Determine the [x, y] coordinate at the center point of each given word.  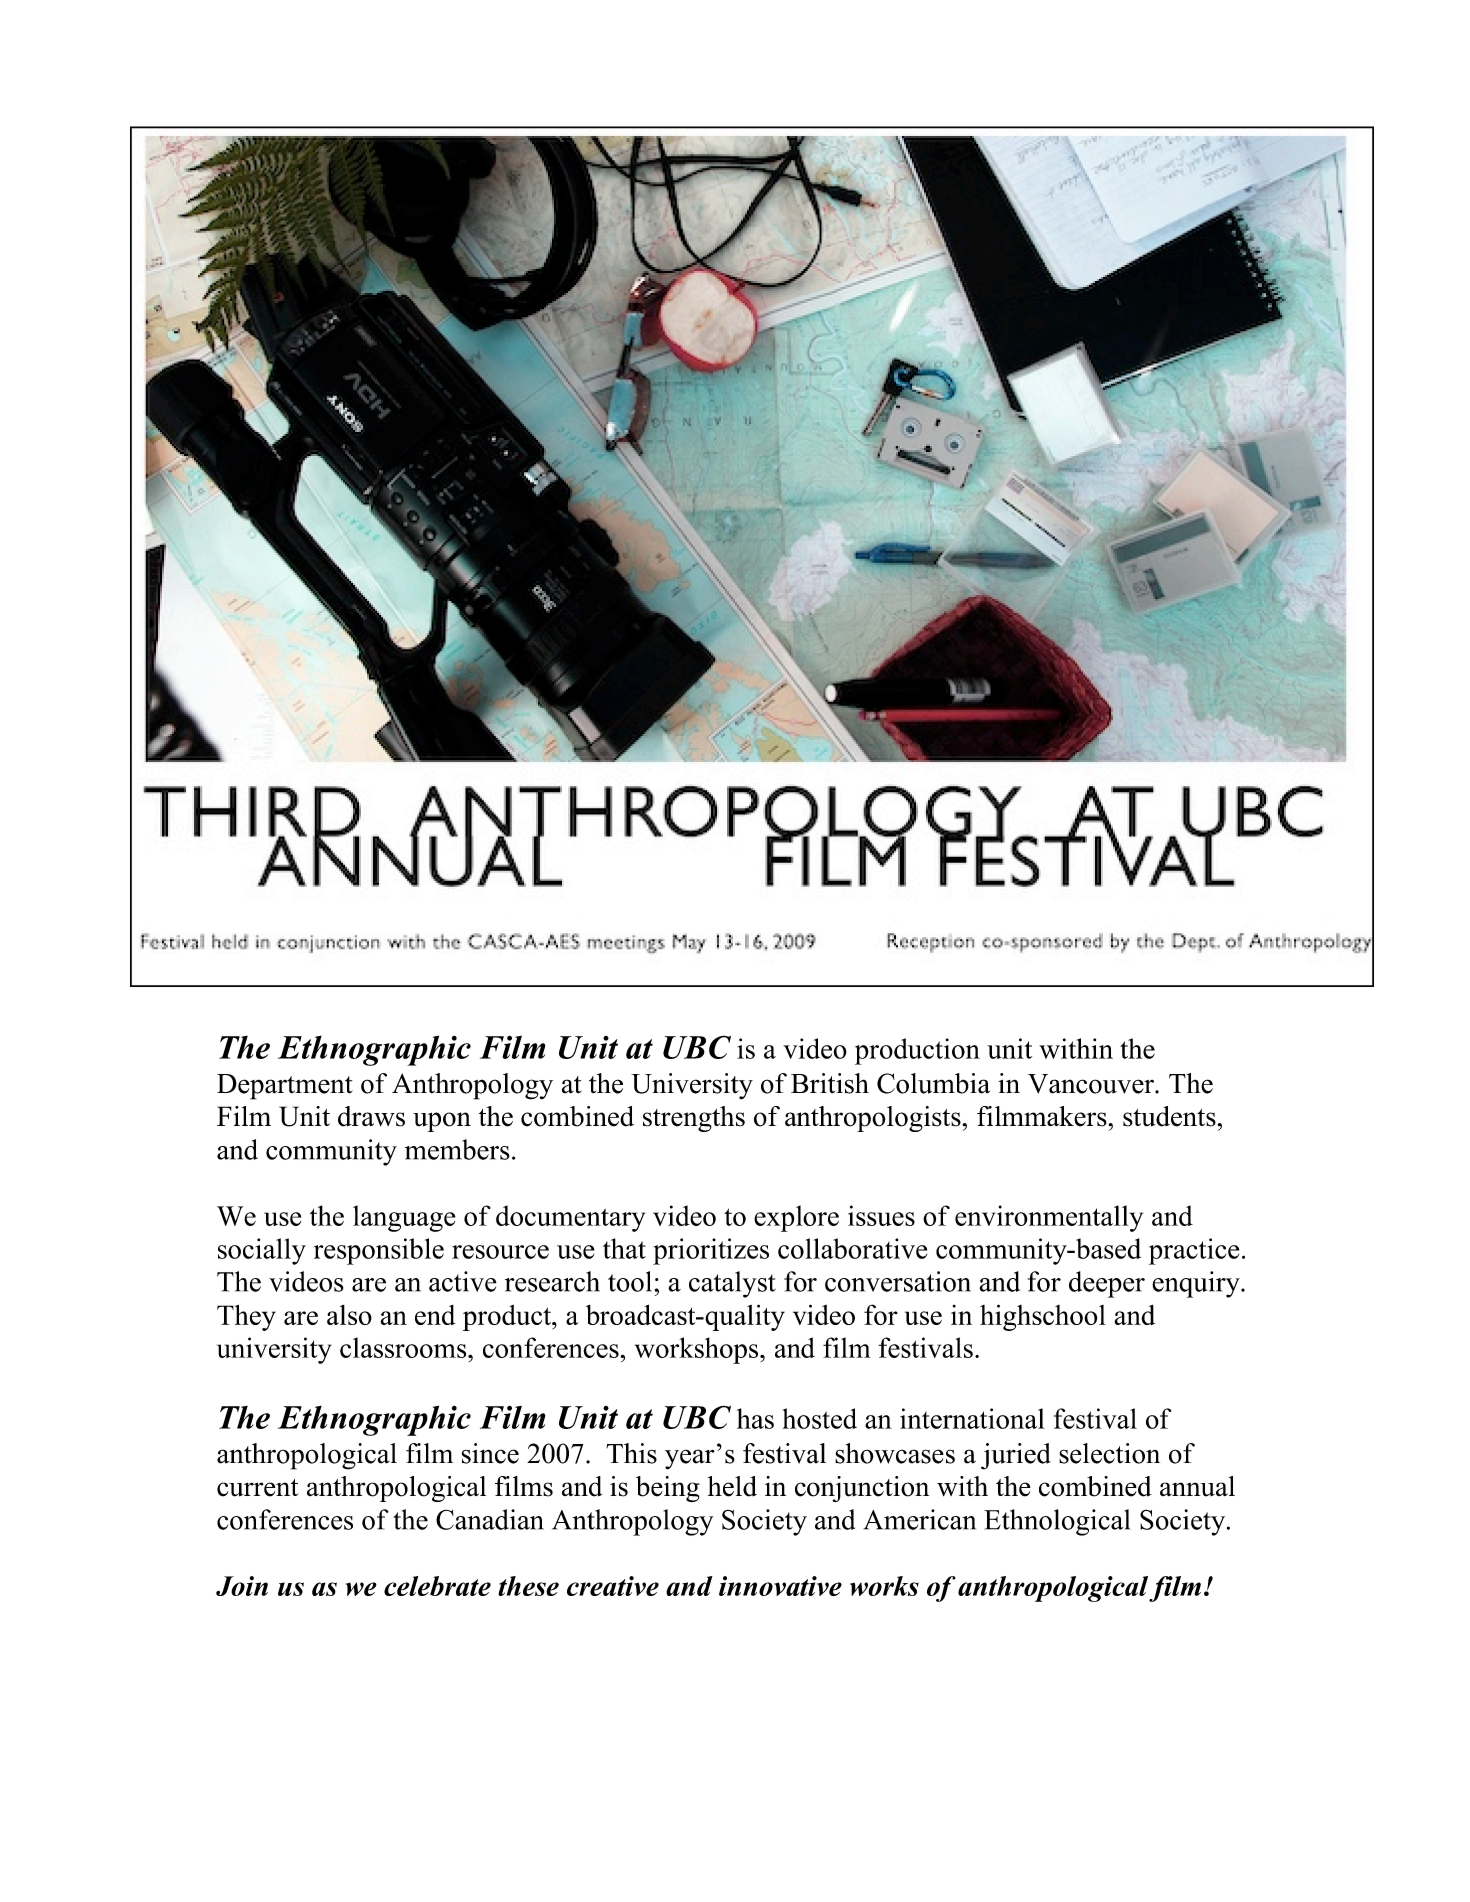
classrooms [404, 1347]
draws [371, 1116]
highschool [1043, 1317]
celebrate [437, 1586]
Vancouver [1092, 1084]
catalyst [732, 1284]
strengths [694, 1119]
